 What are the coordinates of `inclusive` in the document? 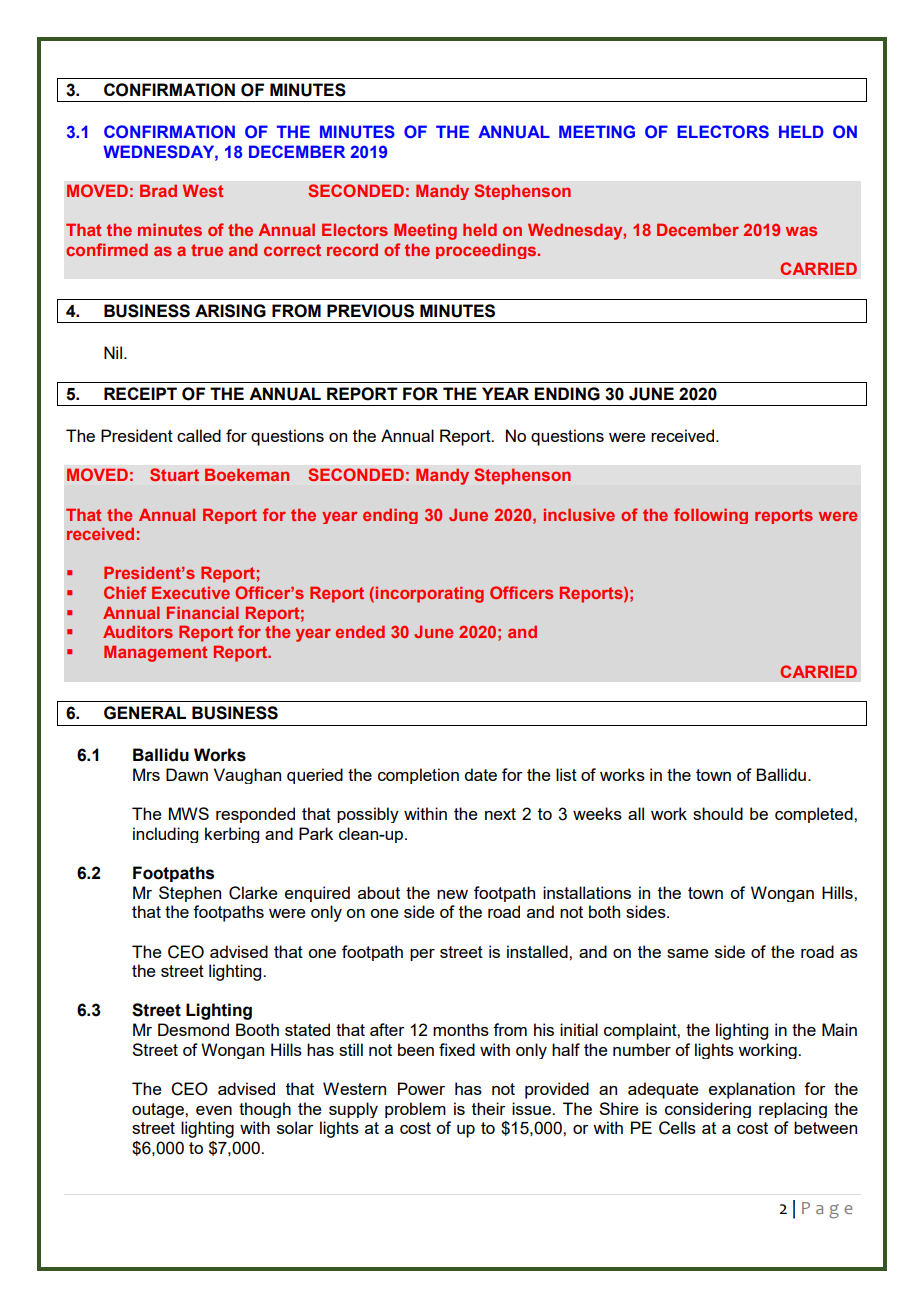 It's located at (579, 514).
